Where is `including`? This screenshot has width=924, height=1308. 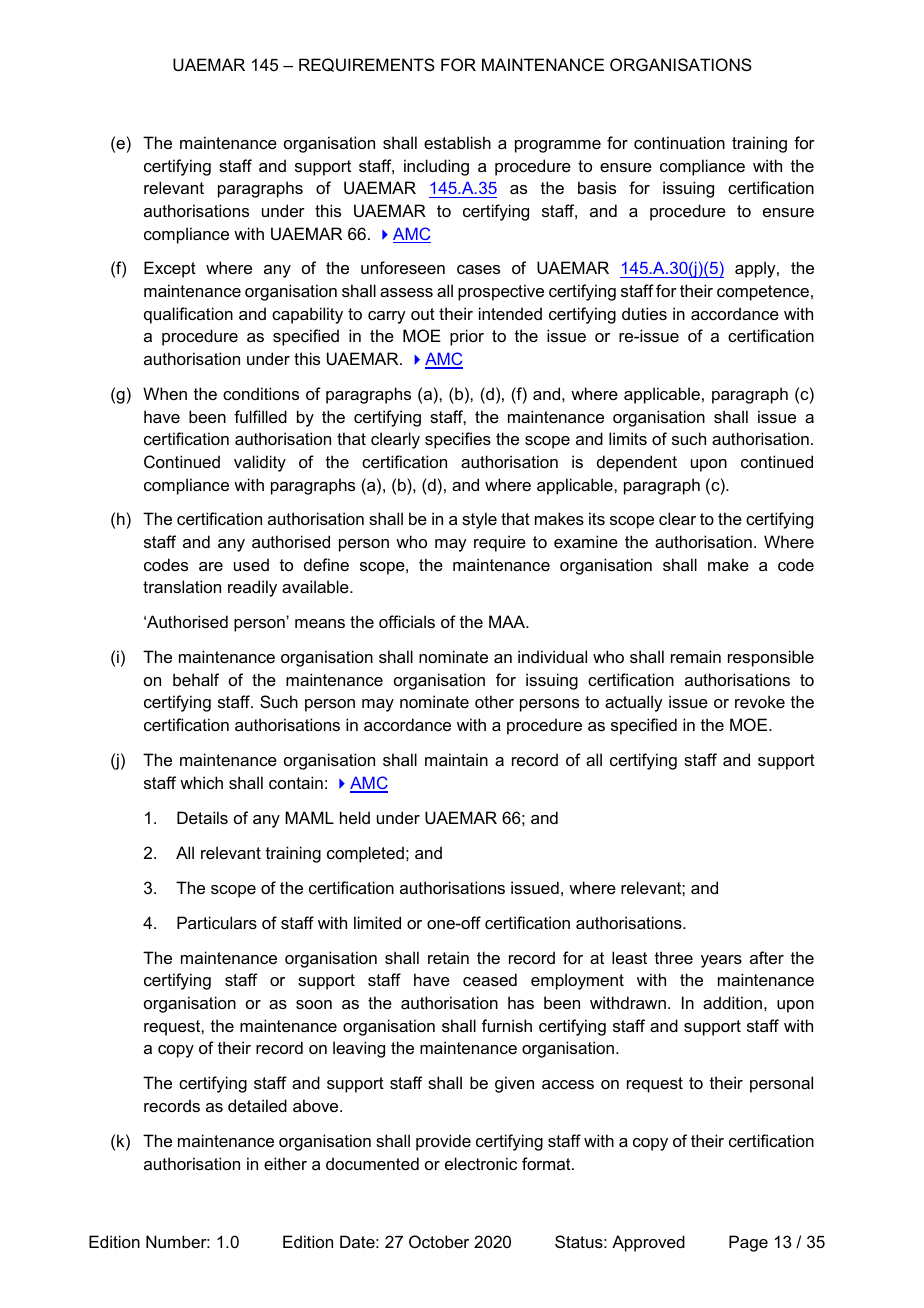 including is located at coordinates (436, 167).
